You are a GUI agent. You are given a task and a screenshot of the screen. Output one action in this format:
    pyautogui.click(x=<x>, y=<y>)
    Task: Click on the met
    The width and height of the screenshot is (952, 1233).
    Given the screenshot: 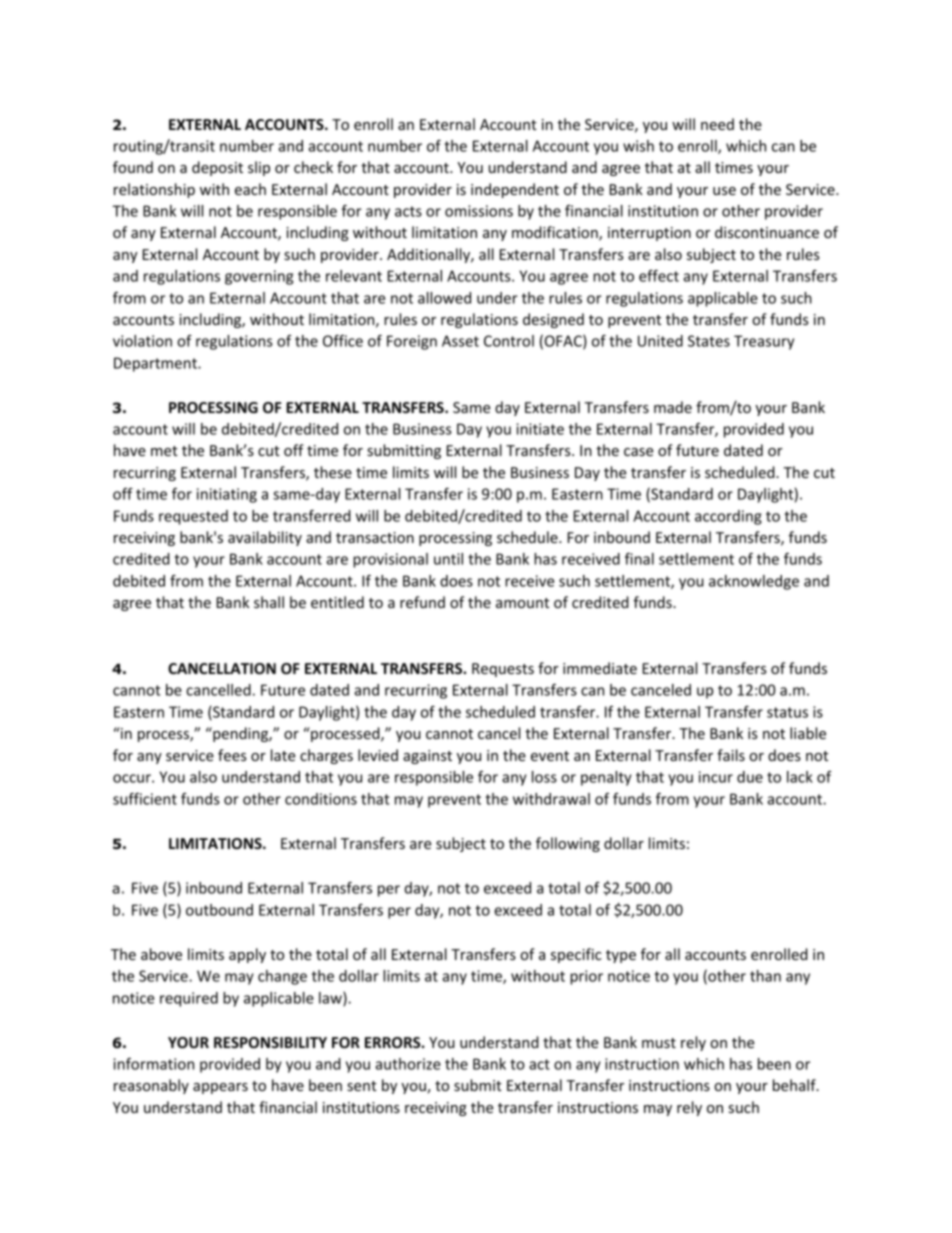 What is the action you would take?
    pyautogui.click(x=164, y=451)
